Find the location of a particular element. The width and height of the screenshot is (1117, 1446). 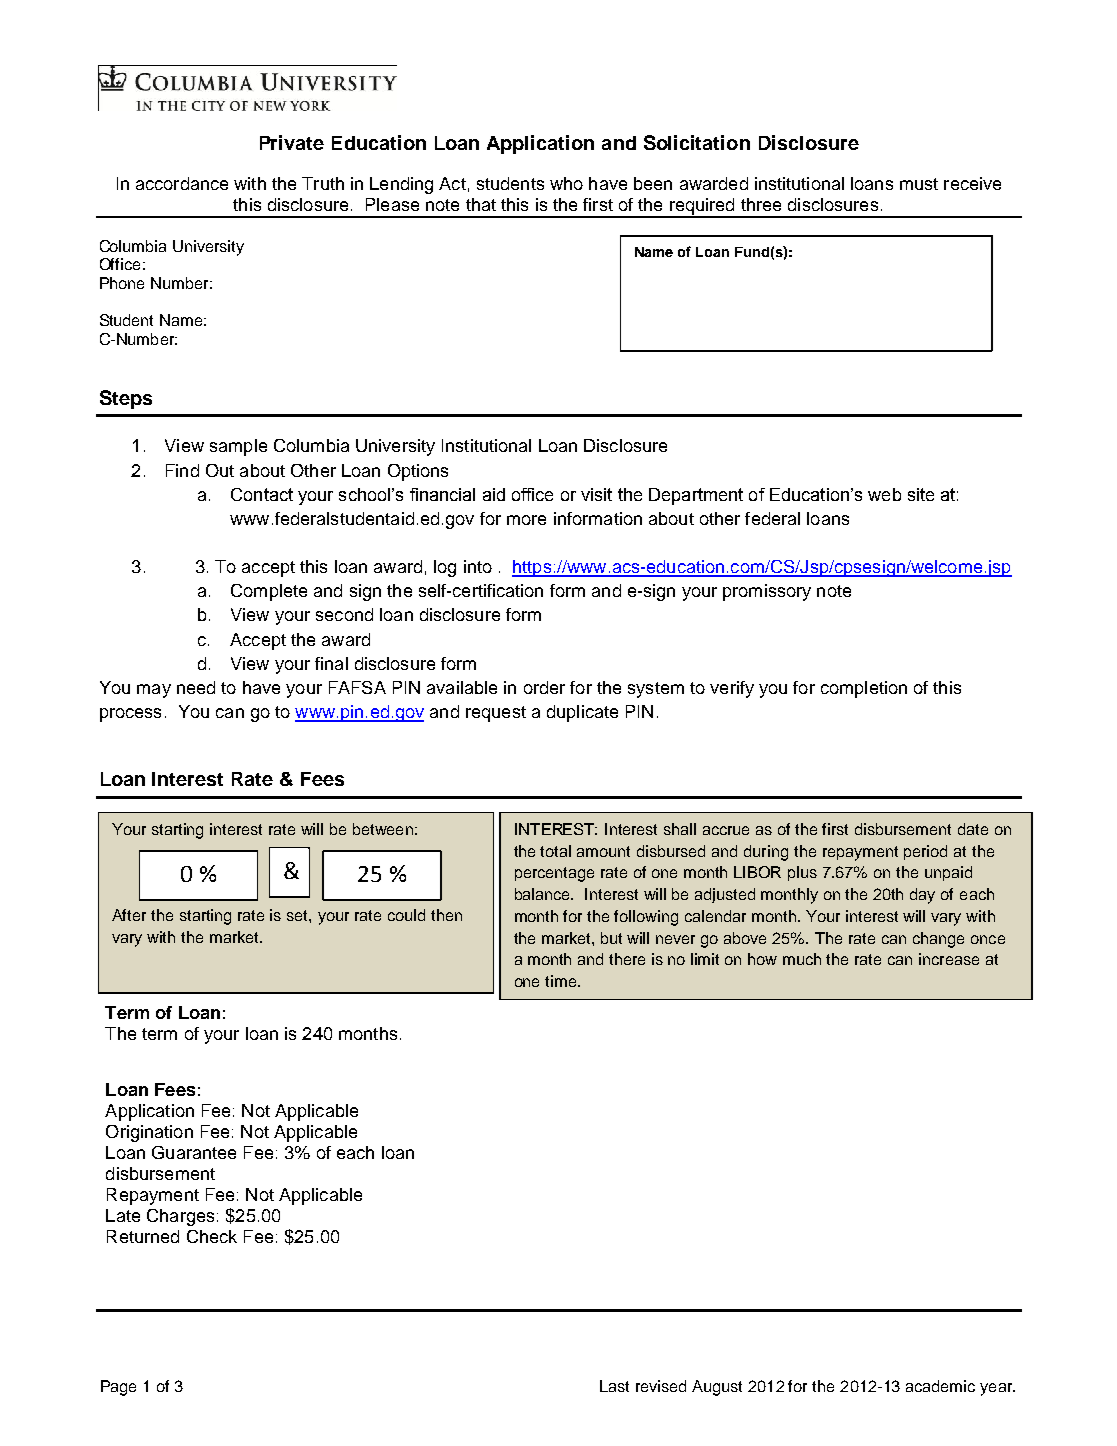

accordance is located at coordinates (182, 183).
